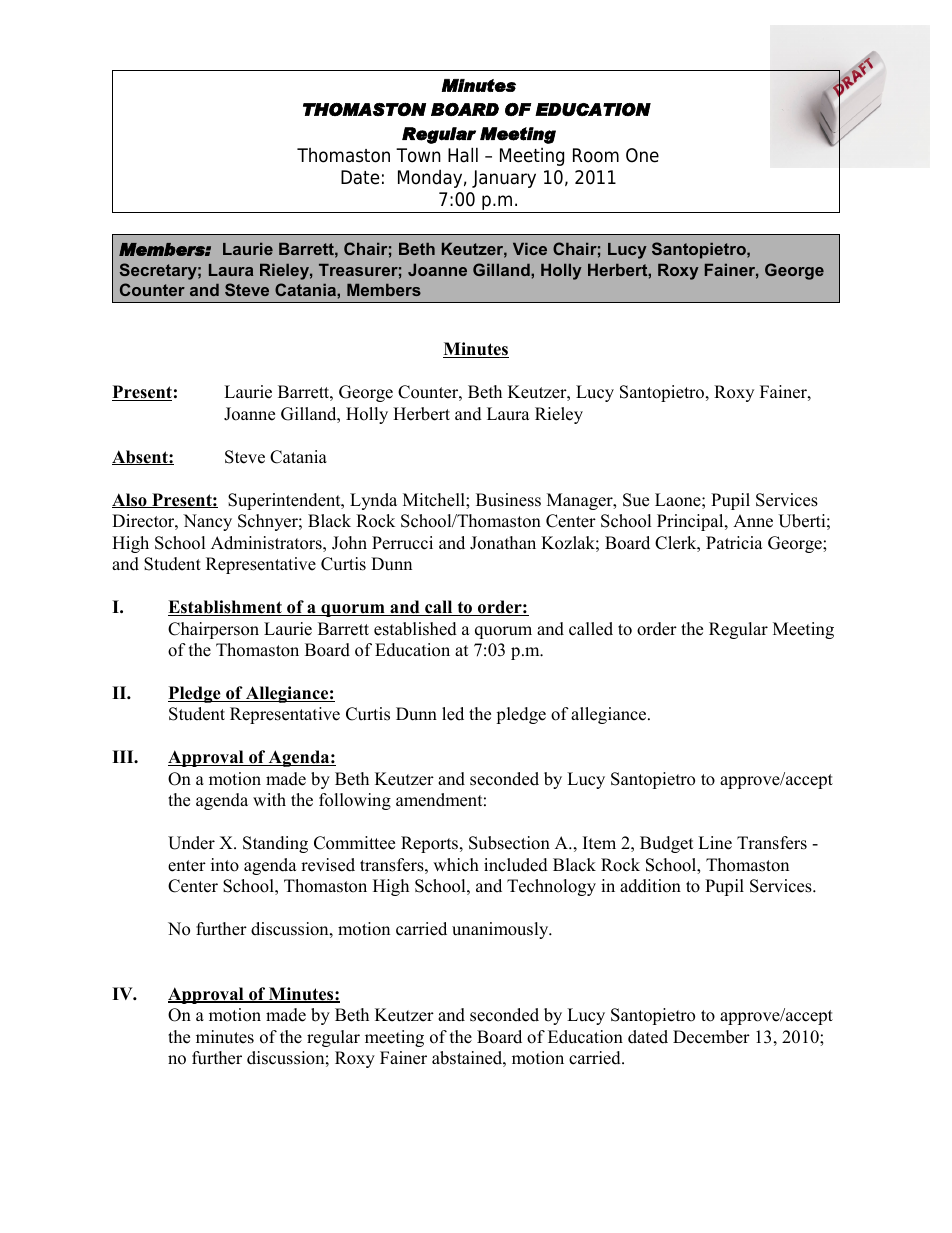 The image size is (952, 1233). Describe the element at coordinates (463, 155) in the page. I see `Hall` at that location.
